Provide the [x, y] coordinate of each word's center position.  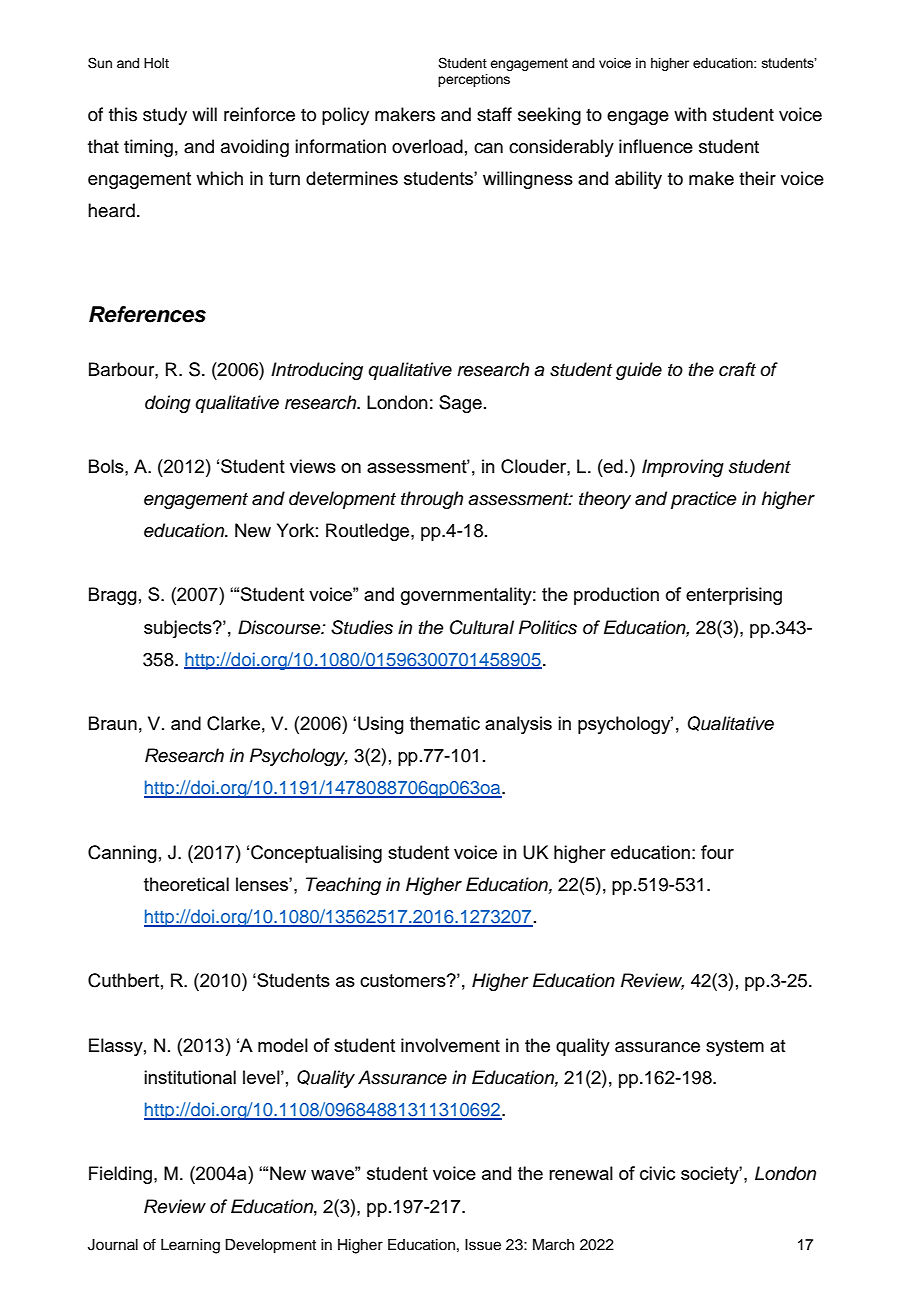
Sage [460, 404]
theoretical [186, 884]
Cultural [482, 627]
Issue [483, 1245]
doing [168, 404]
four [717, 852]
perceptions [474, 80]
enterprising [734, 596]
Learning [190, 1246]
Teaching [343, 886]
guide [639, 371]
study [165, 116]
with [690, 114]
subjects [179, 629]
